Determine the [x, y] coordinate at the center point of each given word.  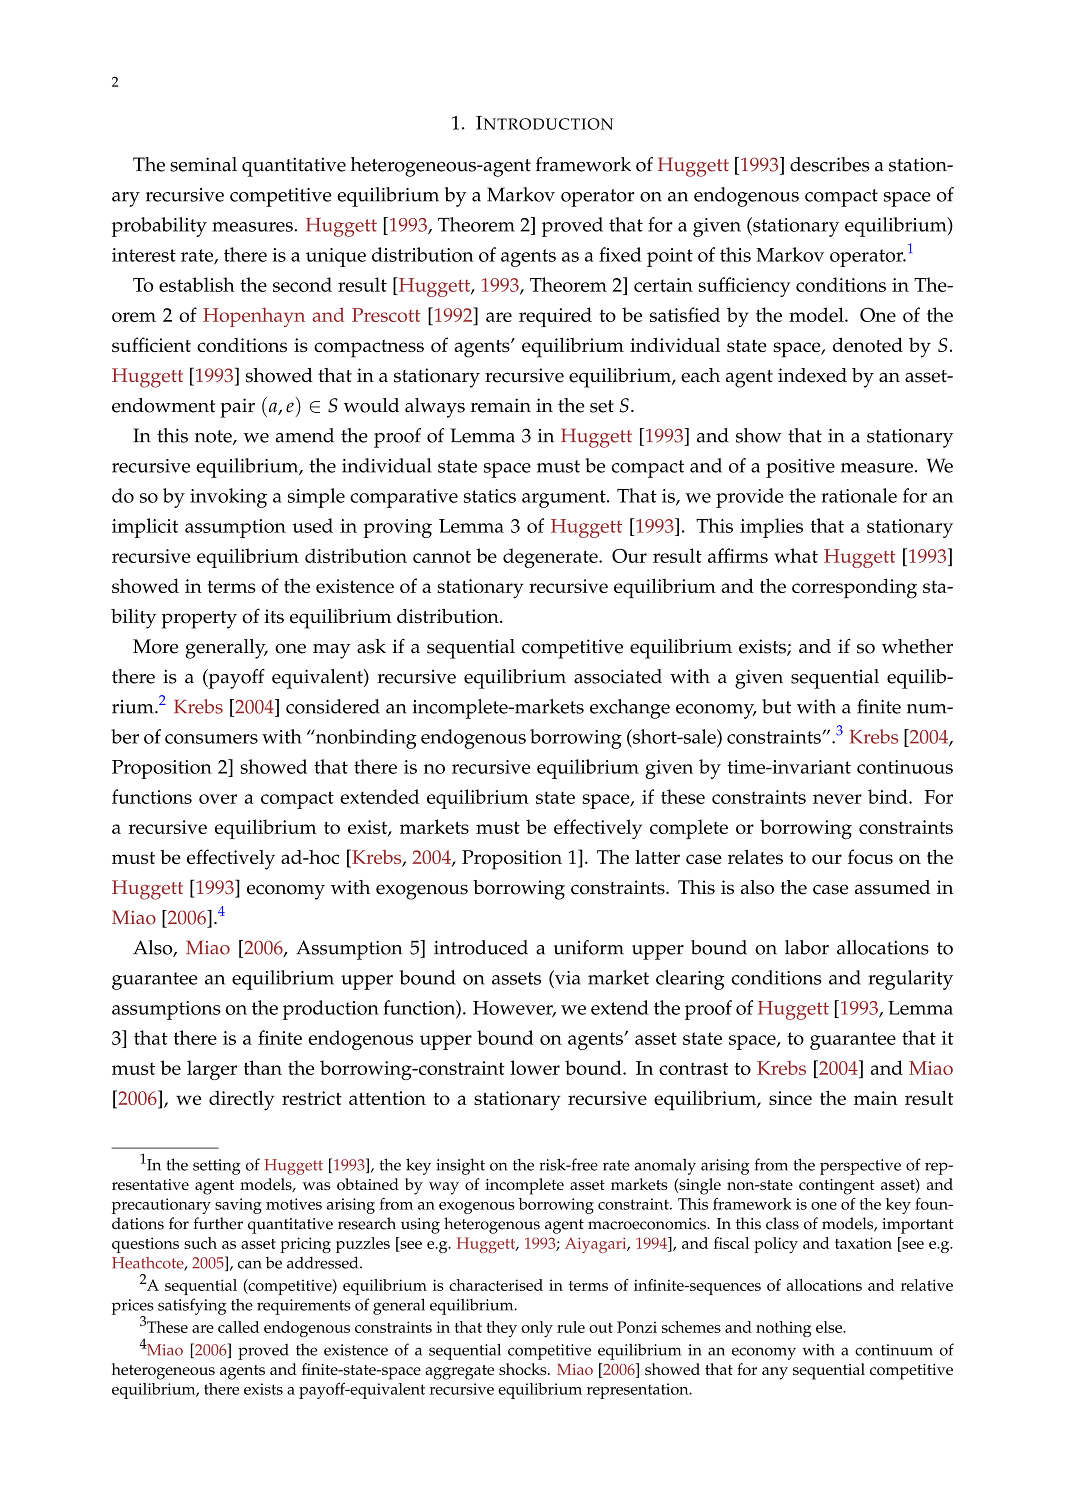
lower [535, 1067]
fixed [620, 254]
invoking [228, 498]
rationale [859, 495]
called [238, 1327]
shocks [524, 1369]
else [830, 1327]
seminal [203, 164]
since [790, 1098]
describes [830, 164]
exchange [630, 709]
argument [565, 499]
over [218, 799]
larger [212, 1070]
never [837, 799]
